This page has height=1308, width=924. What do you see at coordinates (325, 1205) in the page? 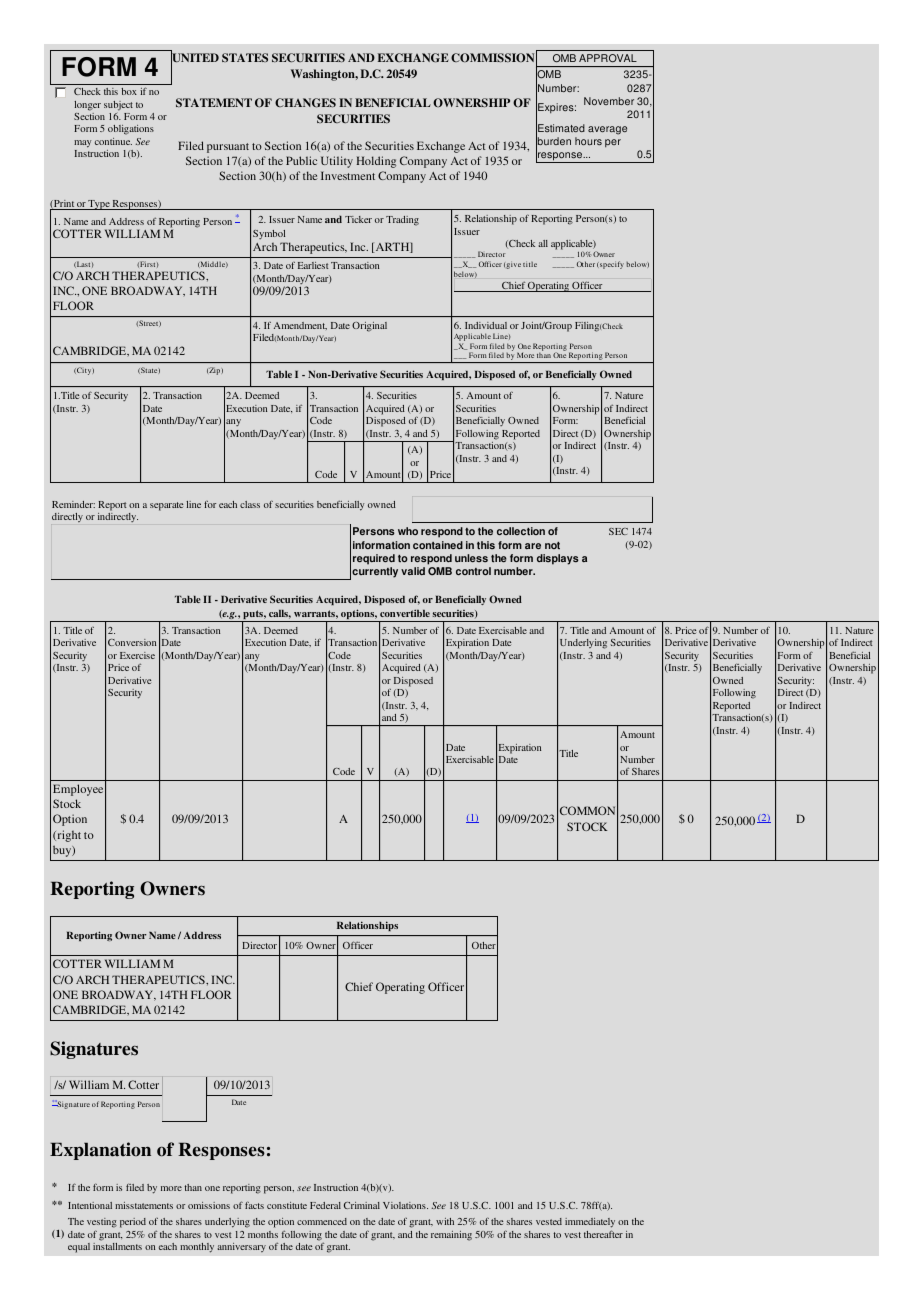
I see `Federal` at bounding box center [325, 1205].
